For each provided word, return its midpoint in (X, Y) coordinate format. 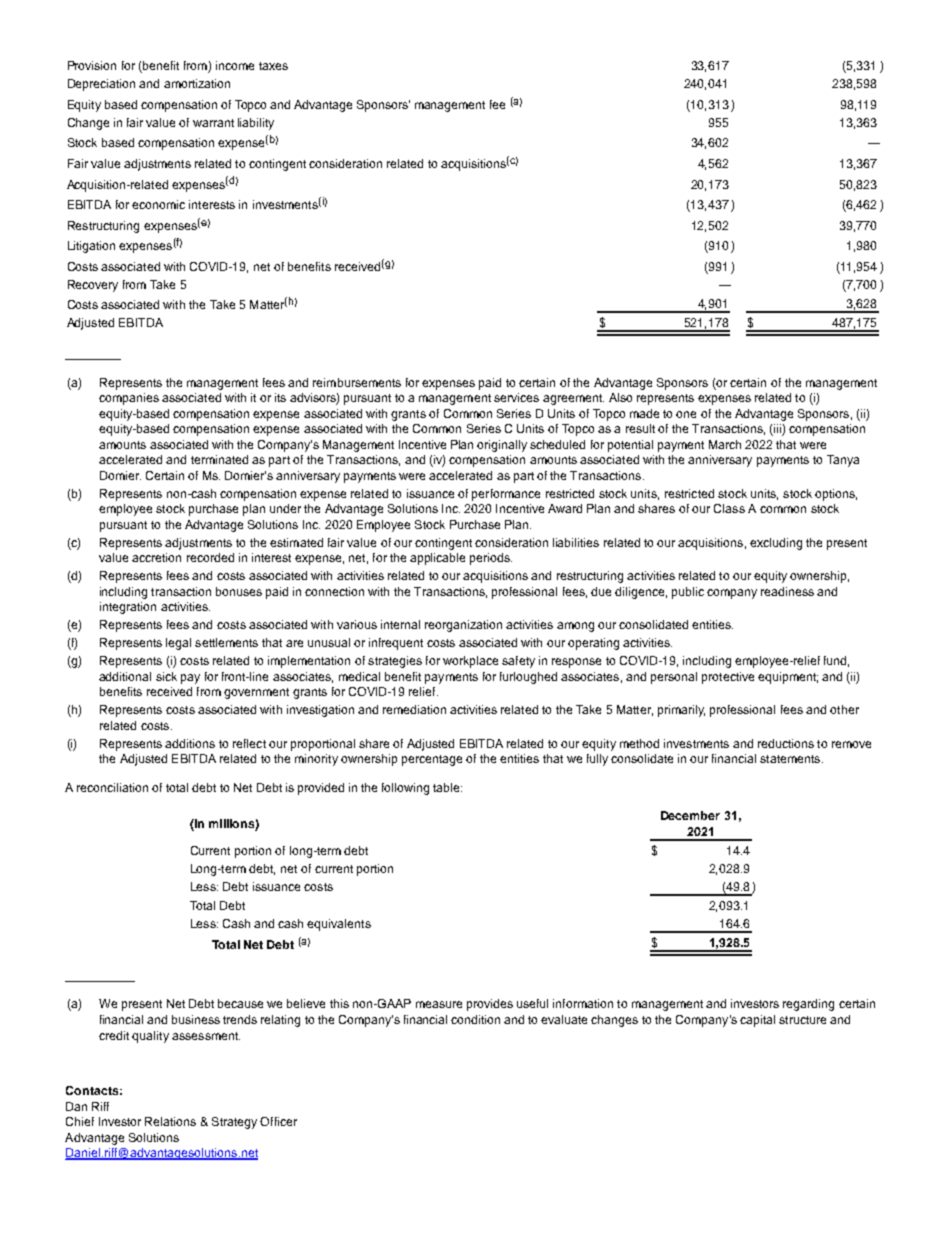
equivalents (339, 925)
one (686, 414)
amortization (197, 83)
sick (166, 676)
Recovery (93, 286)
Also (620, 397)
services (516, 397)
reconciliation (112, 787)
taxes (273, 66)
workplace (470, 662)
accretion (156, 557)
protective (728, 678)
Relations (170, 1121)
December (690, 815)
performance (506, 495)
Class (729, 508)
